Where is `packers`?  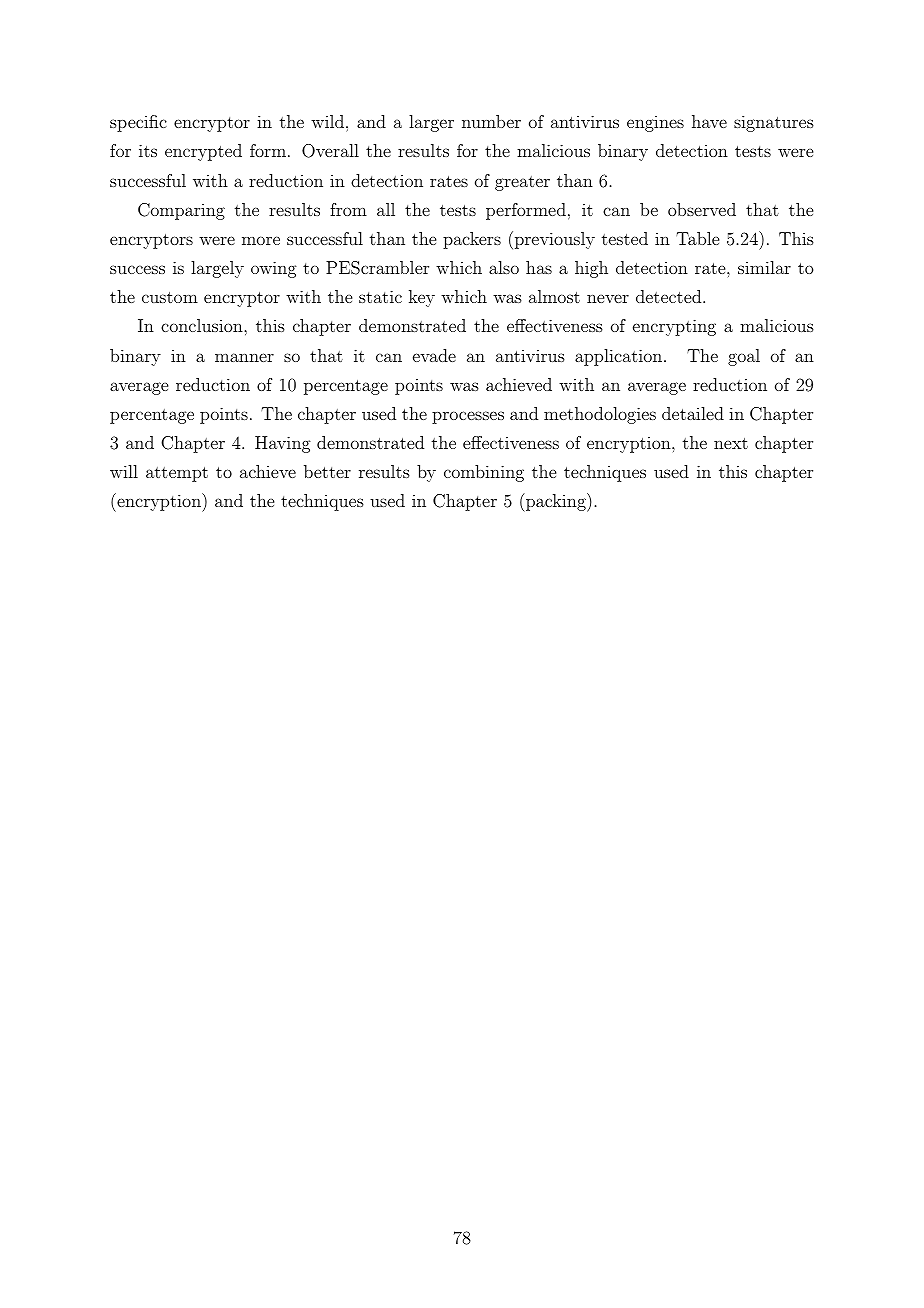
packers is located at coordinates (472, 240).
